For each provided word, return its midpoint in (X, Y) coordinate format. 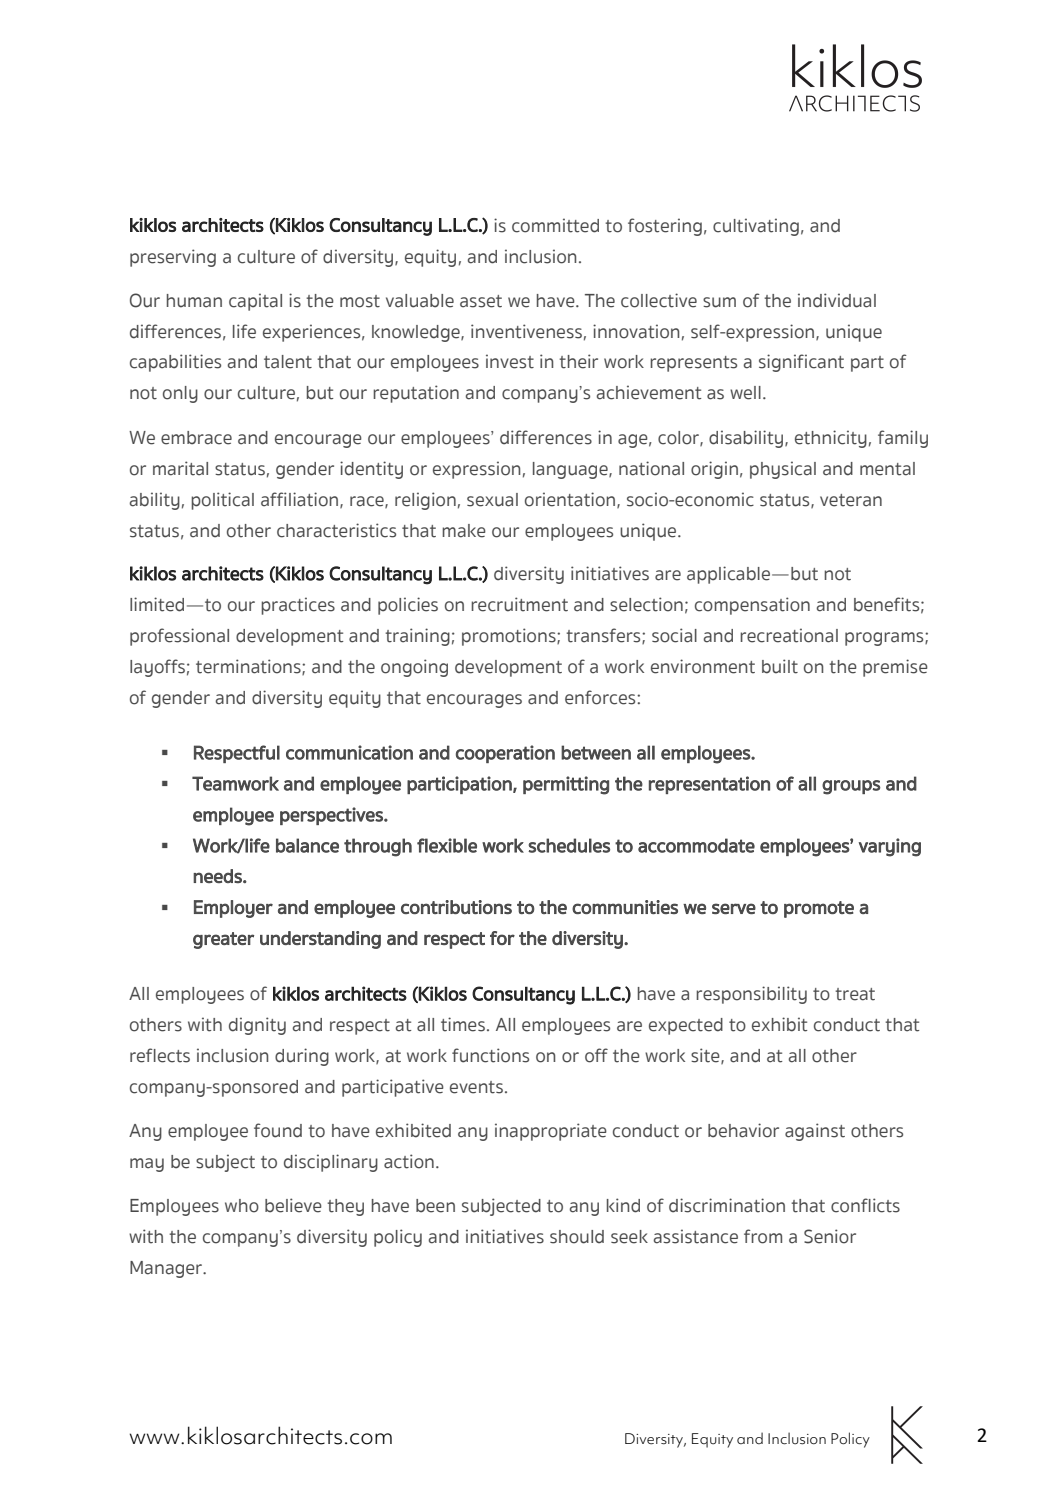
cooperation (505, 754)
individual (837, 300)
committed (555, 225)
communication (349, 752)
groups (851, 787)
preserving (173, 258)
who (242, 1206)
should (577, 1237)
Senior (830, 1236)
